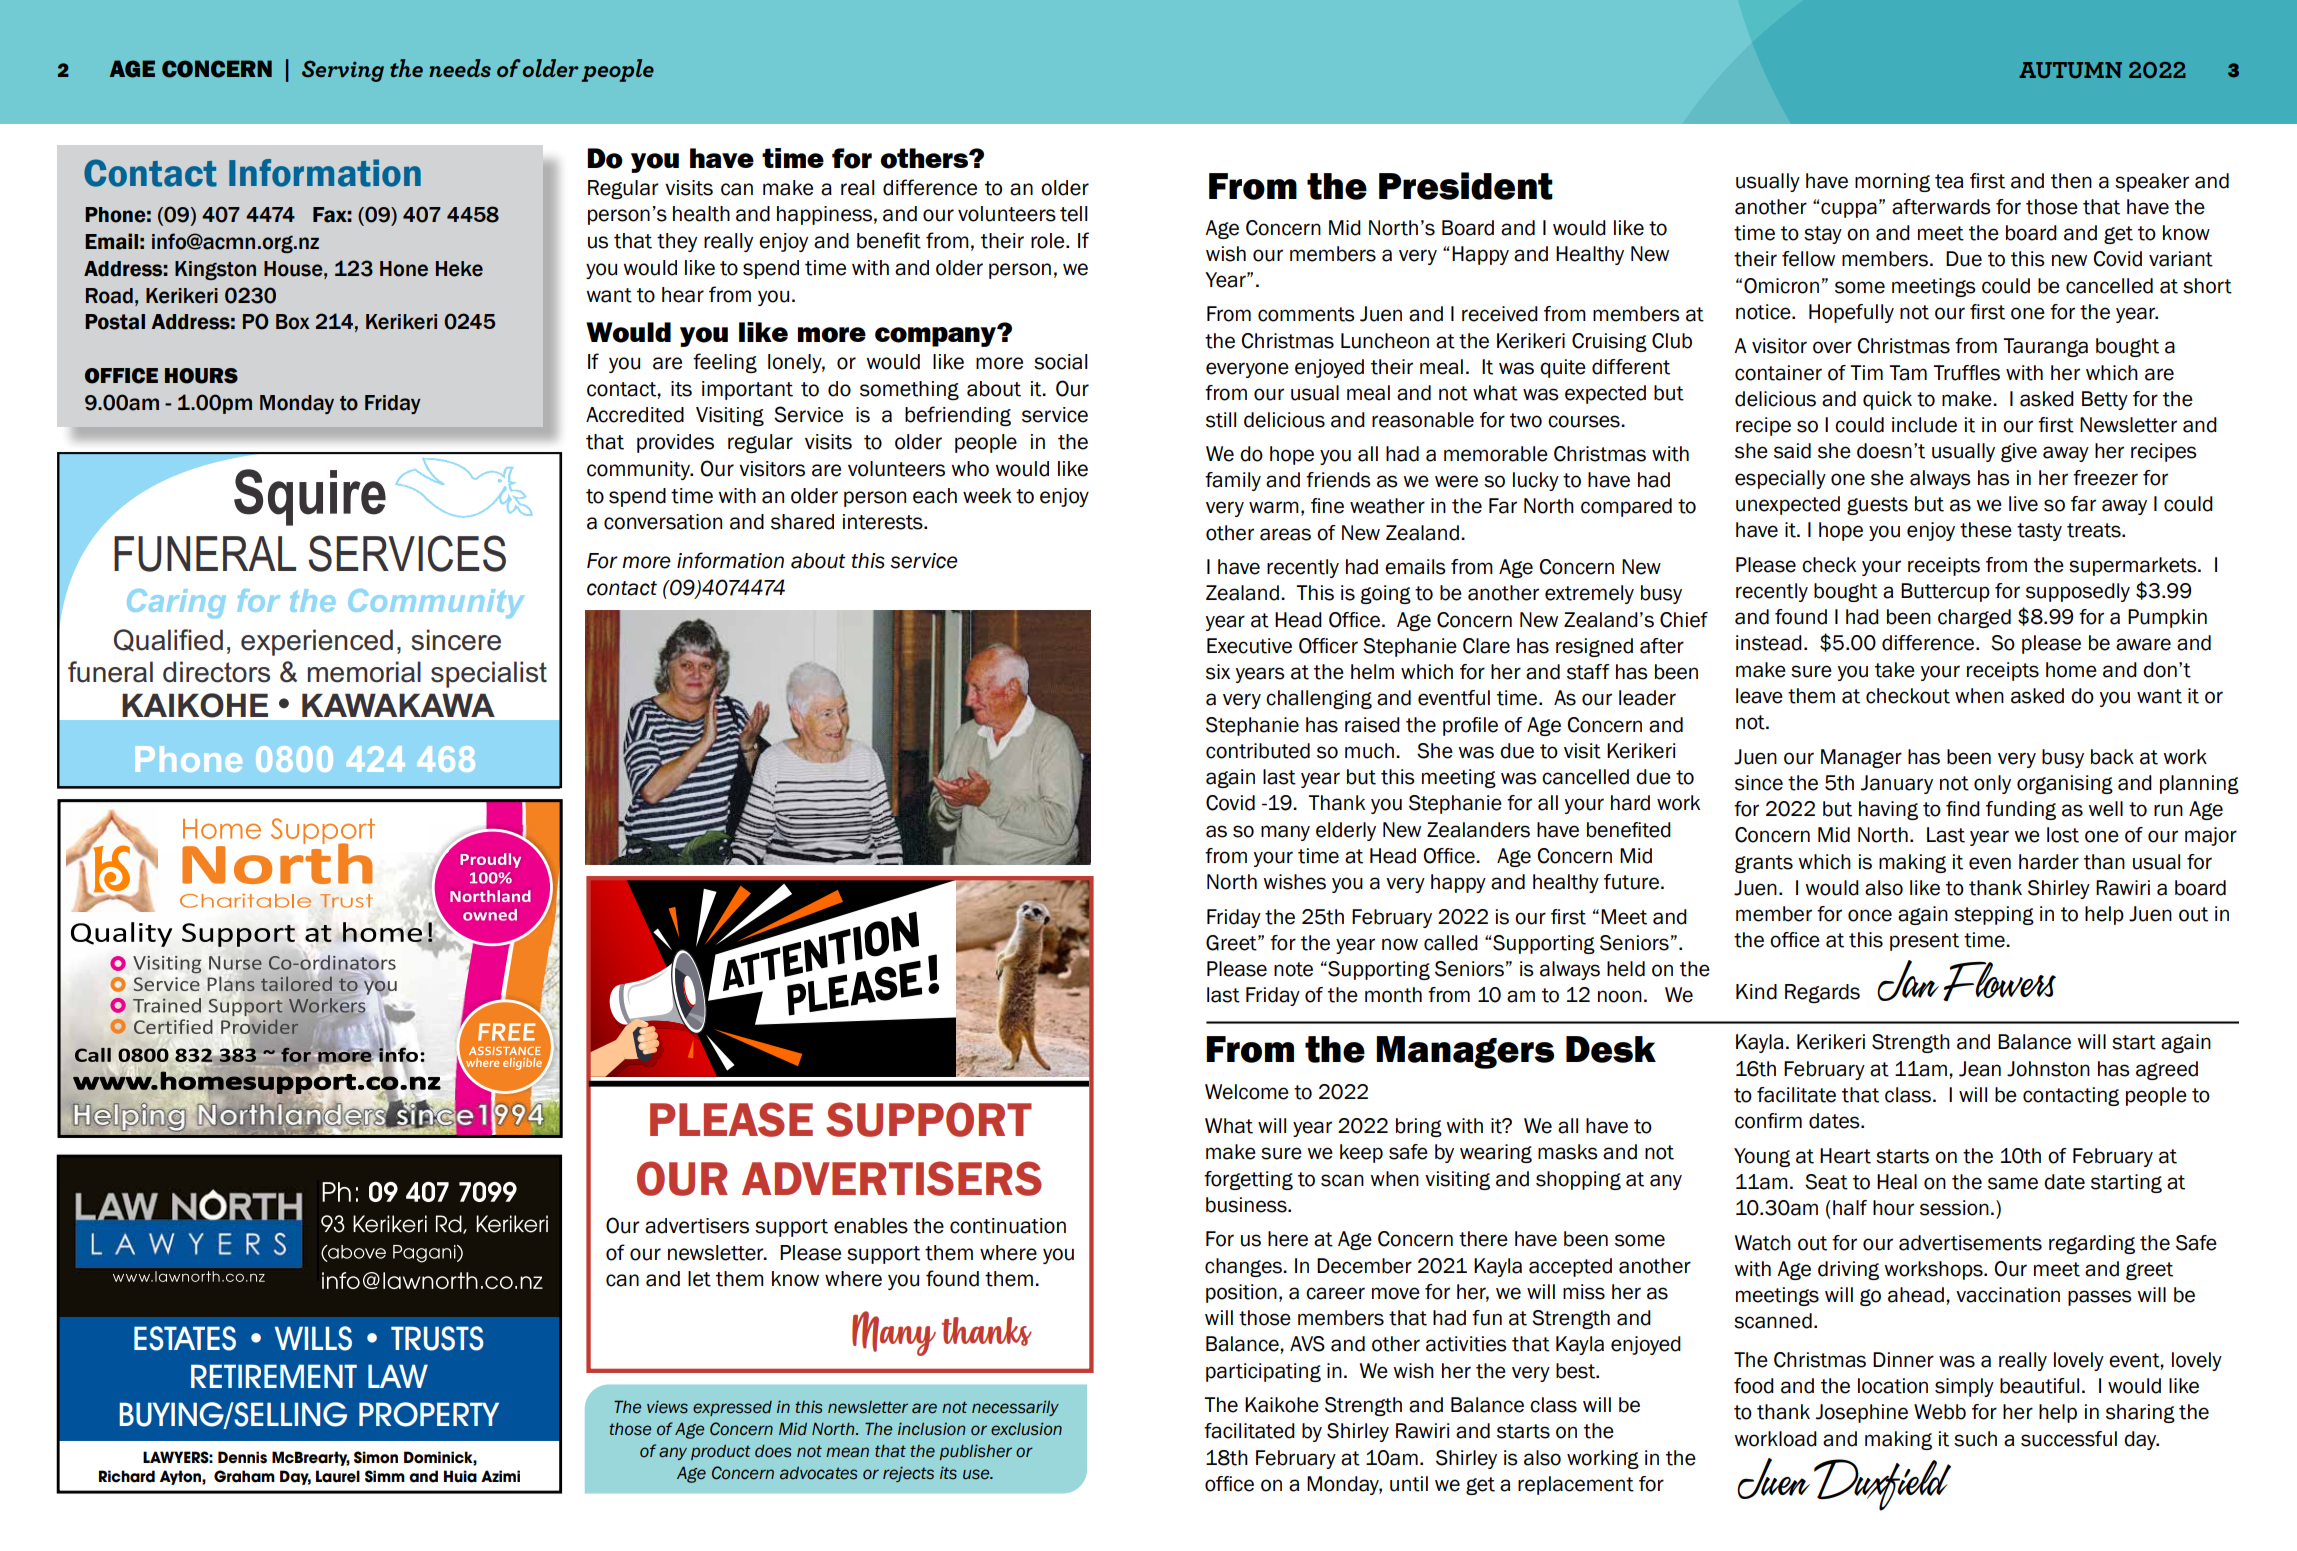 Image resolution: width=2297 pixels, height=1551 pixels. What do you see at coordinates (376, 1457) in the screenshot?
I see `Simon` at bounding box center [376, 1457].
